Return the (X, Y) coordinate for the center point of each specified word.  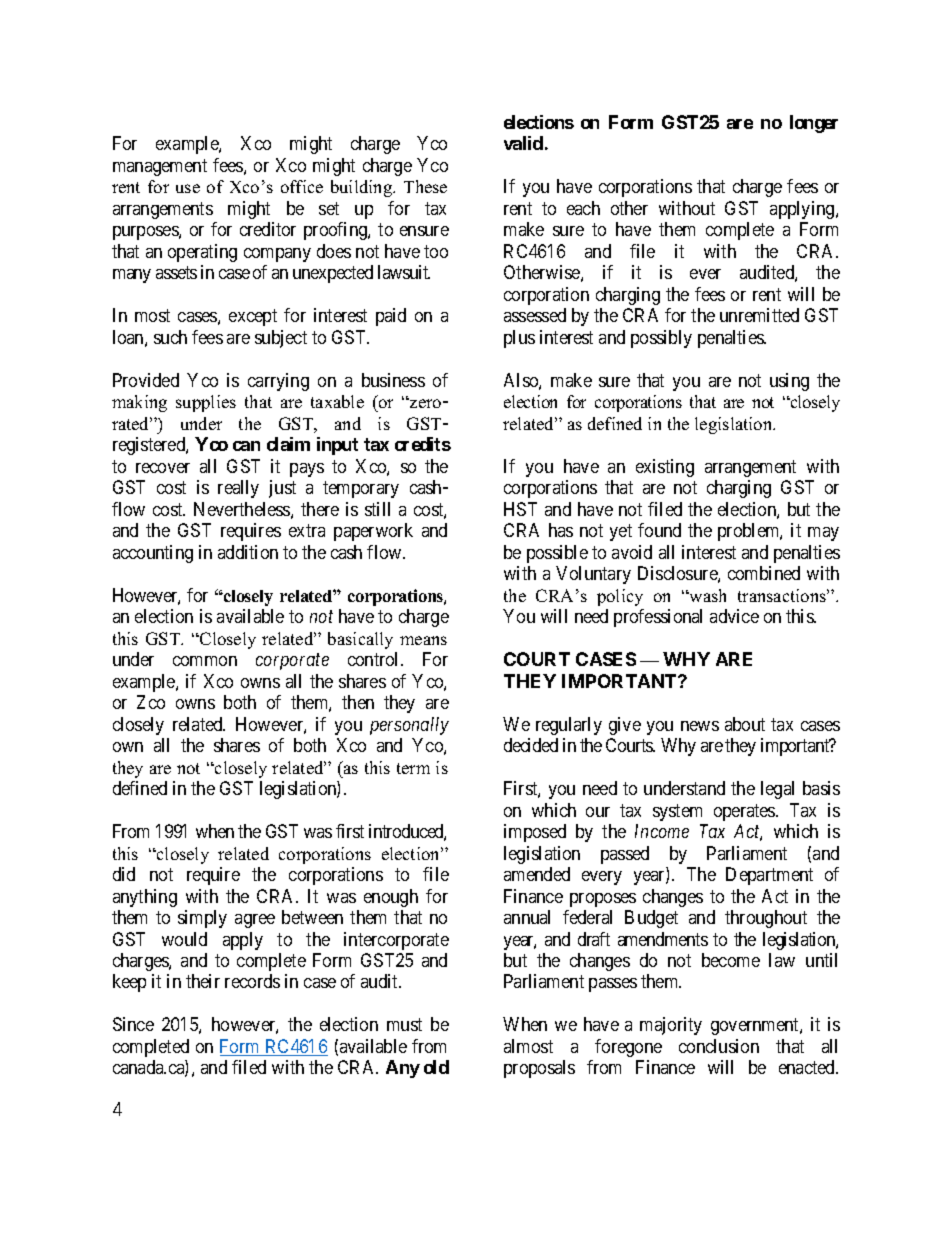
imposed (535, 833)
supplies (206, 403)
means (423, 640)
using (789, 382)
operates (745, 812)
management (160, 167)
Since (133, 1024)
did (124, 874)
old (436, 1067)
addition (248, 552)
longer (814, 124)
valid (523, 143)
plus (519, 339)
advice (734, 616)
